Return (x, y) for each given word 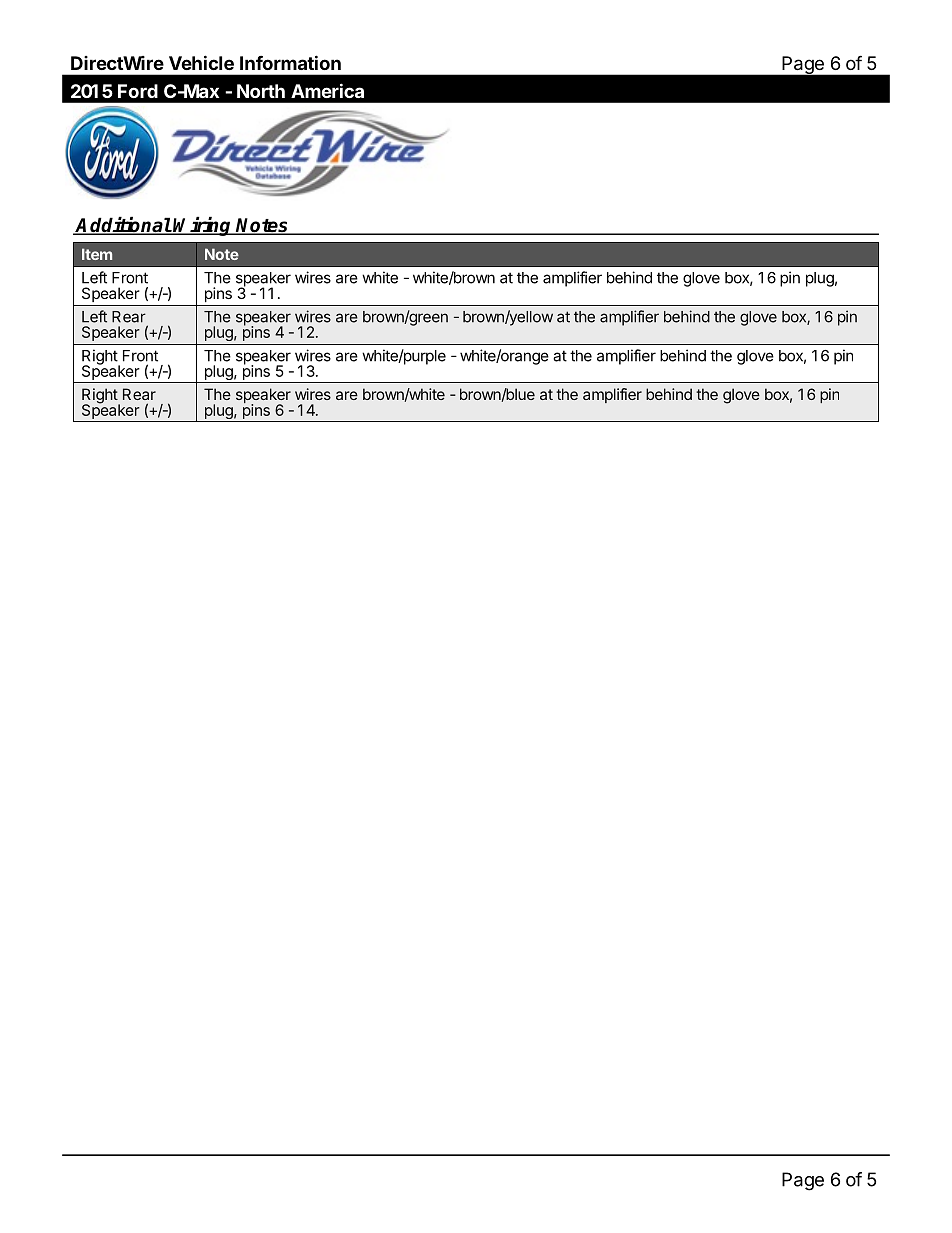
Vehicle (201, 62)
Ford (138, 91)
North (261, 91)
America (327, 90)
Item (97, 254)
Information (290, 62)
